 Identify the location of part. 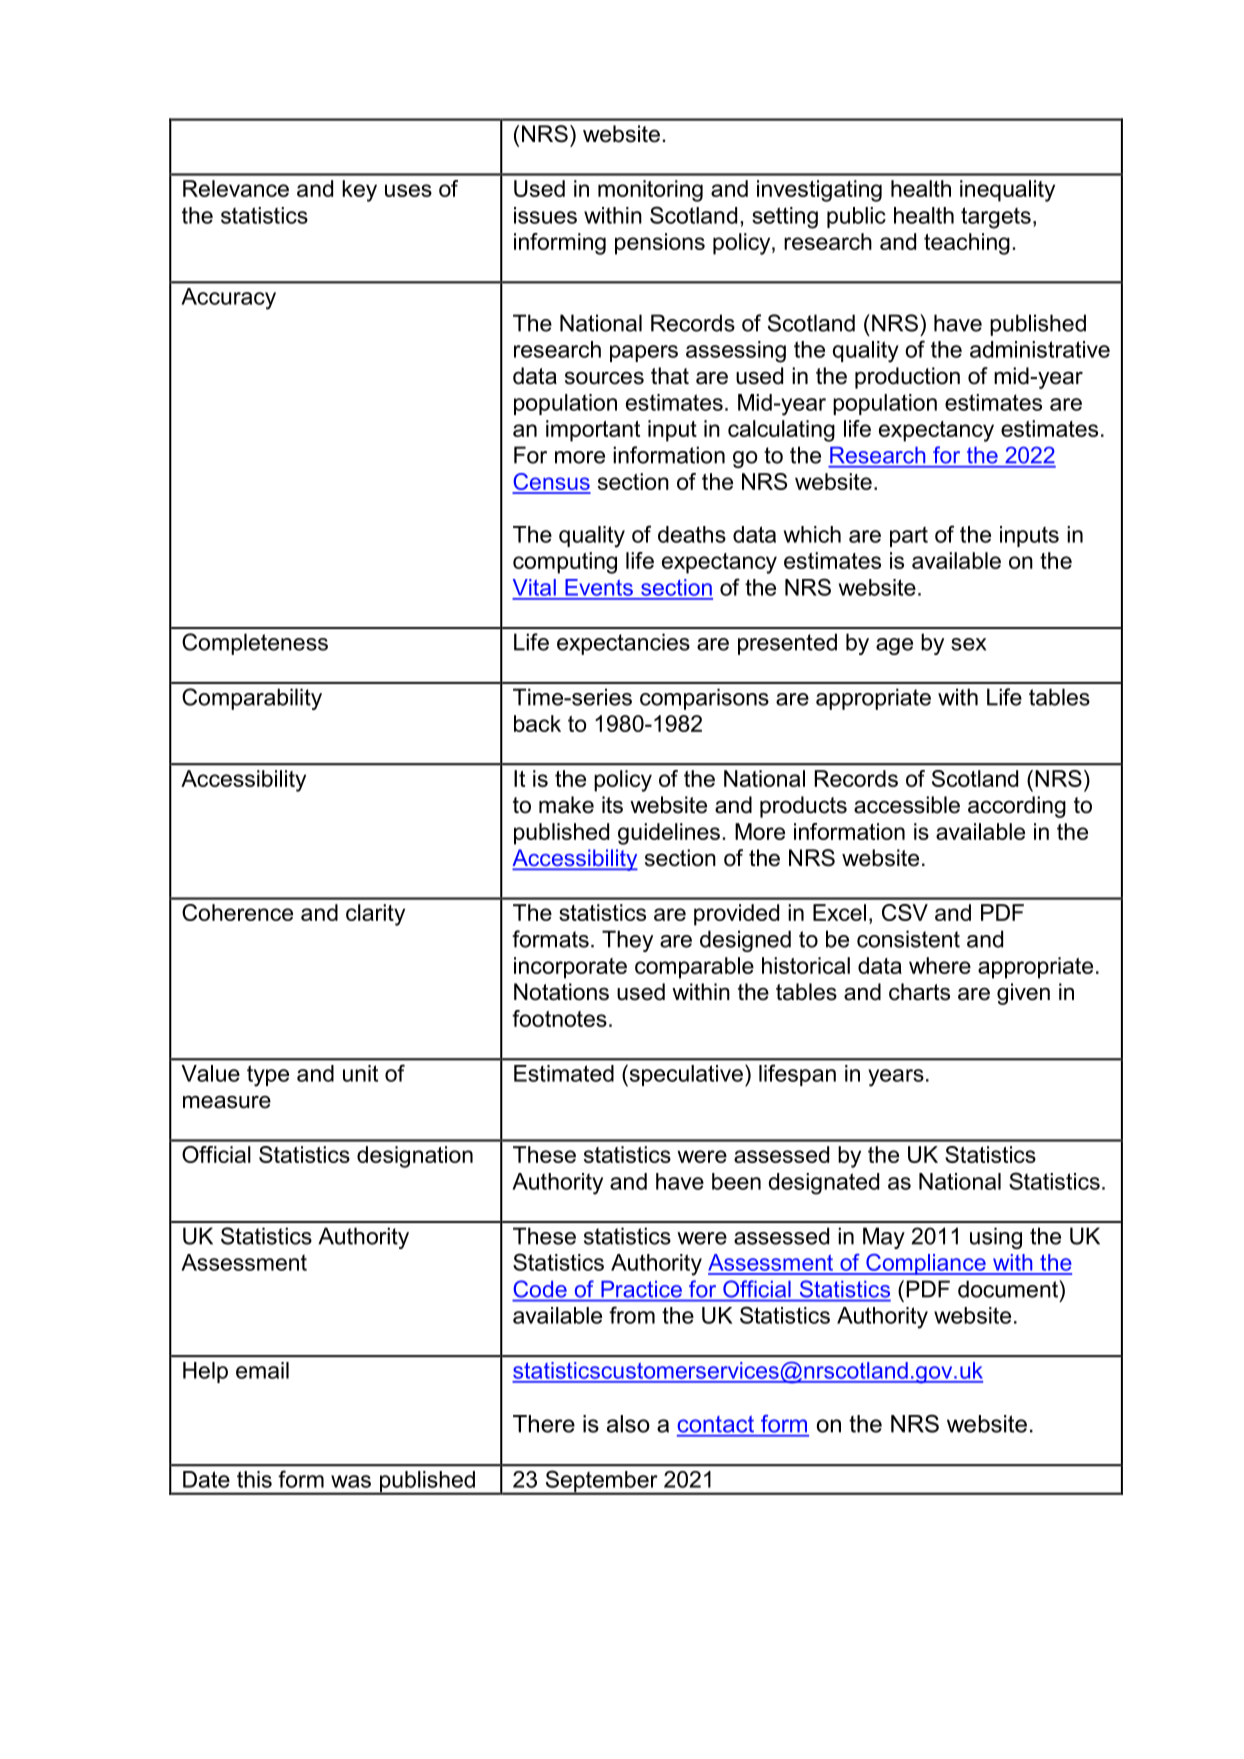
(909, 536).
